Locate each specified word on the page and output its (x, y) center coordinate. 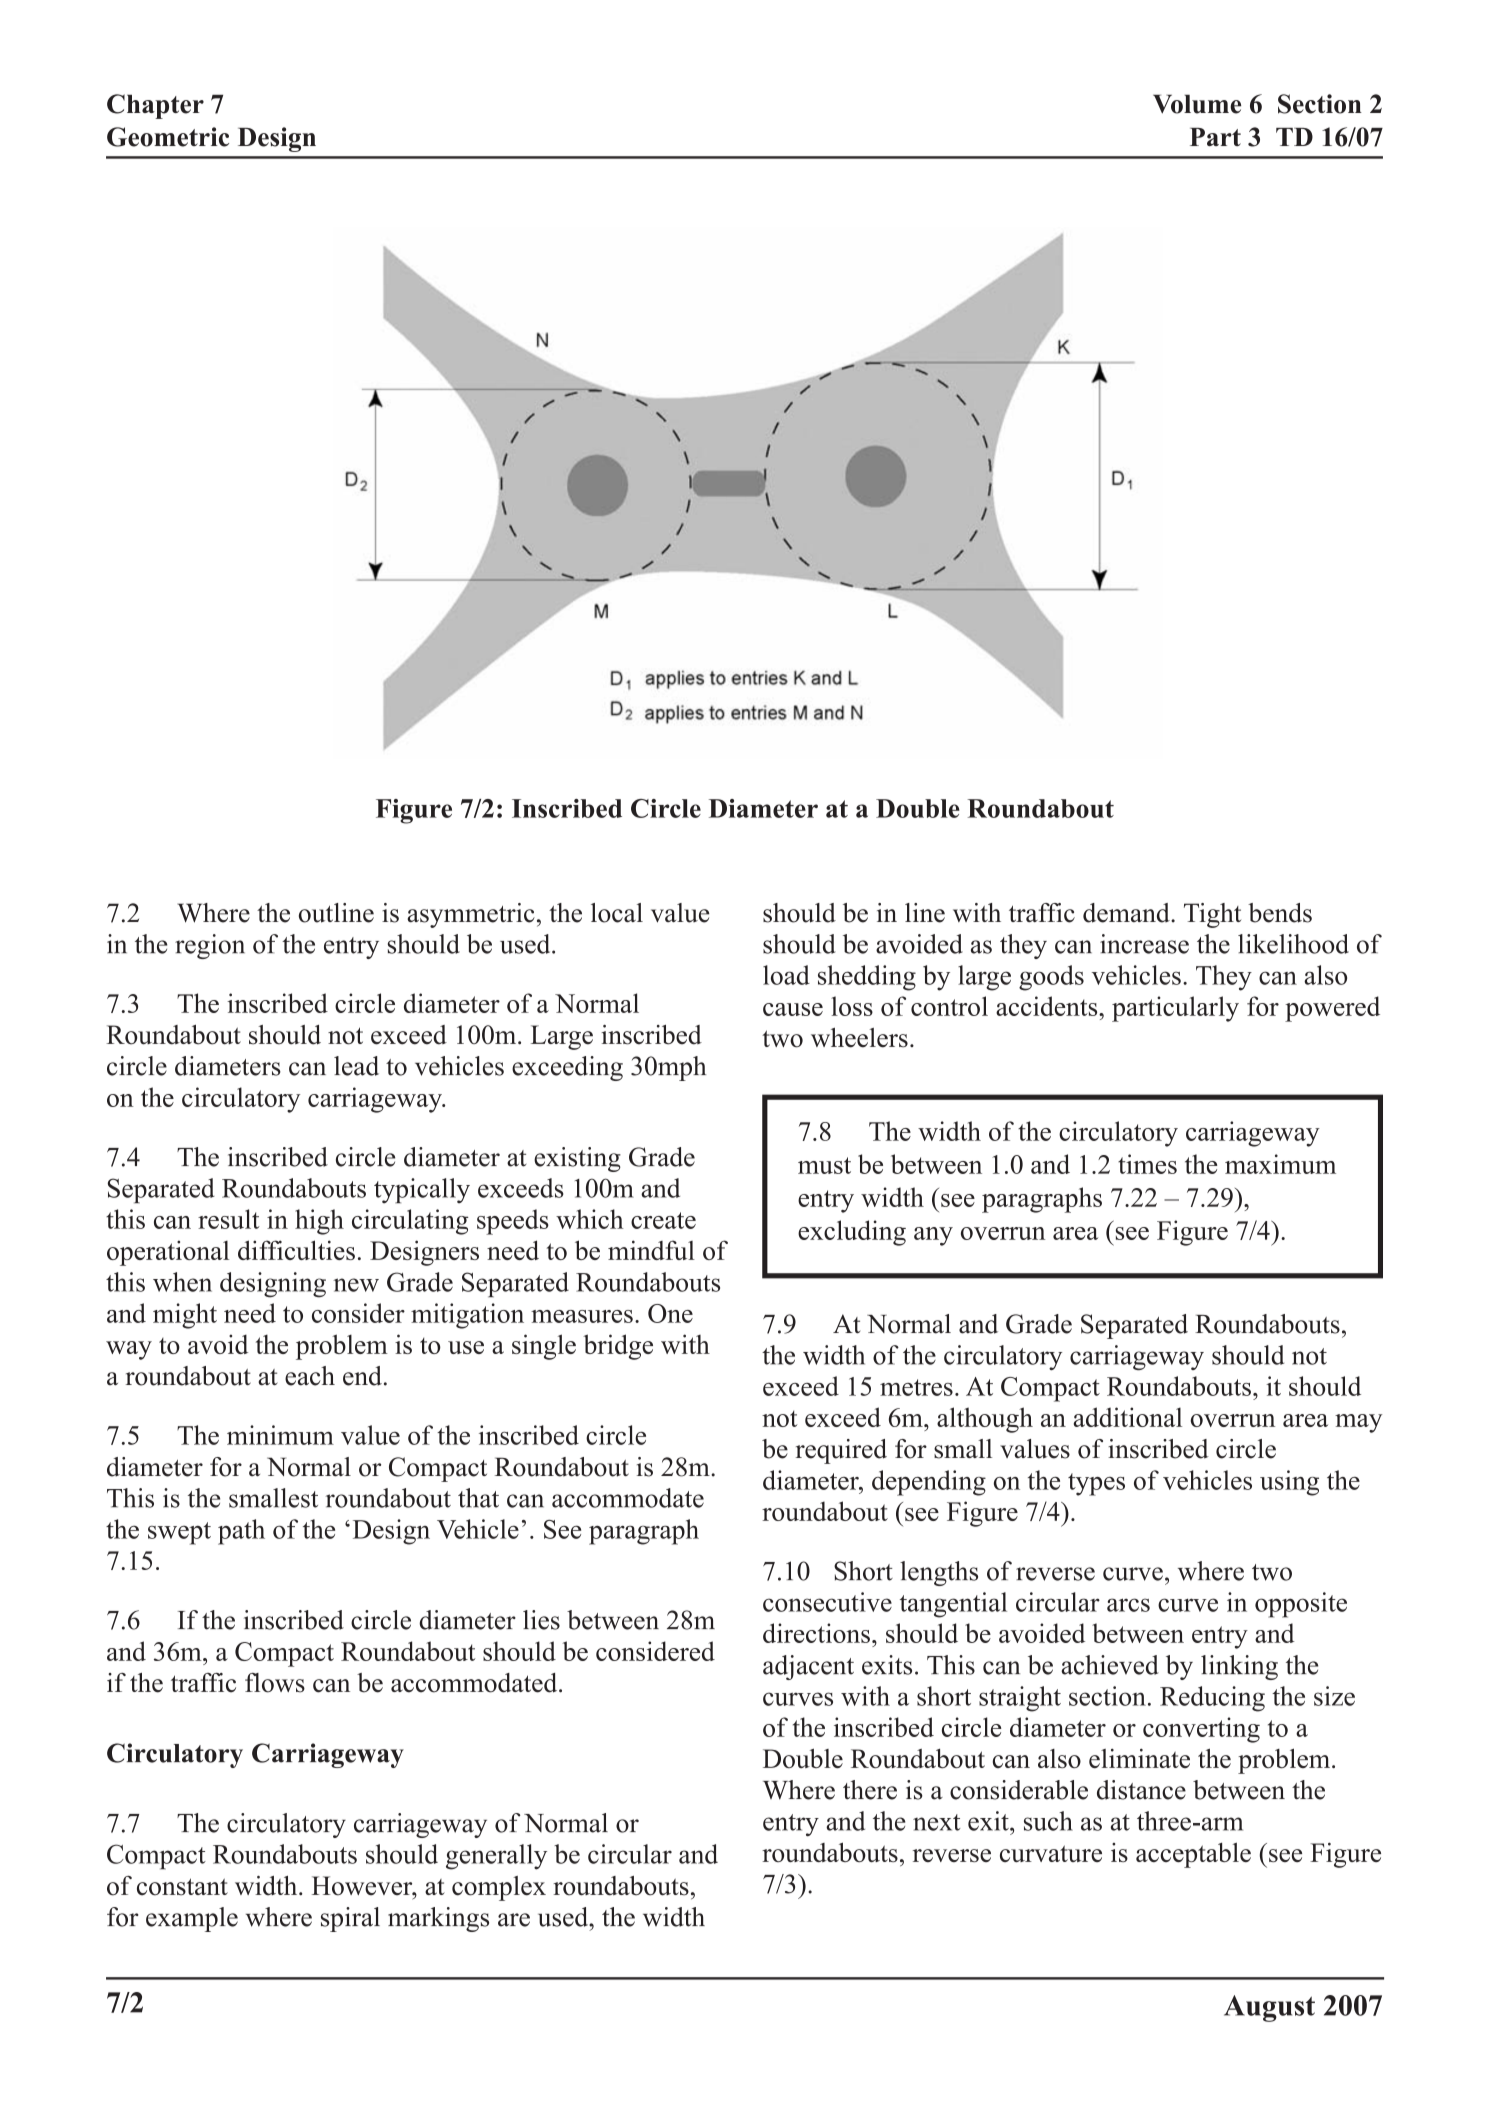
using (1289, 1483)
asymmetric (471, 915)
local (617, 913)
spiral (350, 1919)
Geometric (168, 137)
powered (1332, 1009)
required (841, 1451)
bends (1280, 913)
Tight (1212, 915)
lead (356, 1066)
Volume (1197, 104)
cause (793, 1009)
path (241, 1532)
